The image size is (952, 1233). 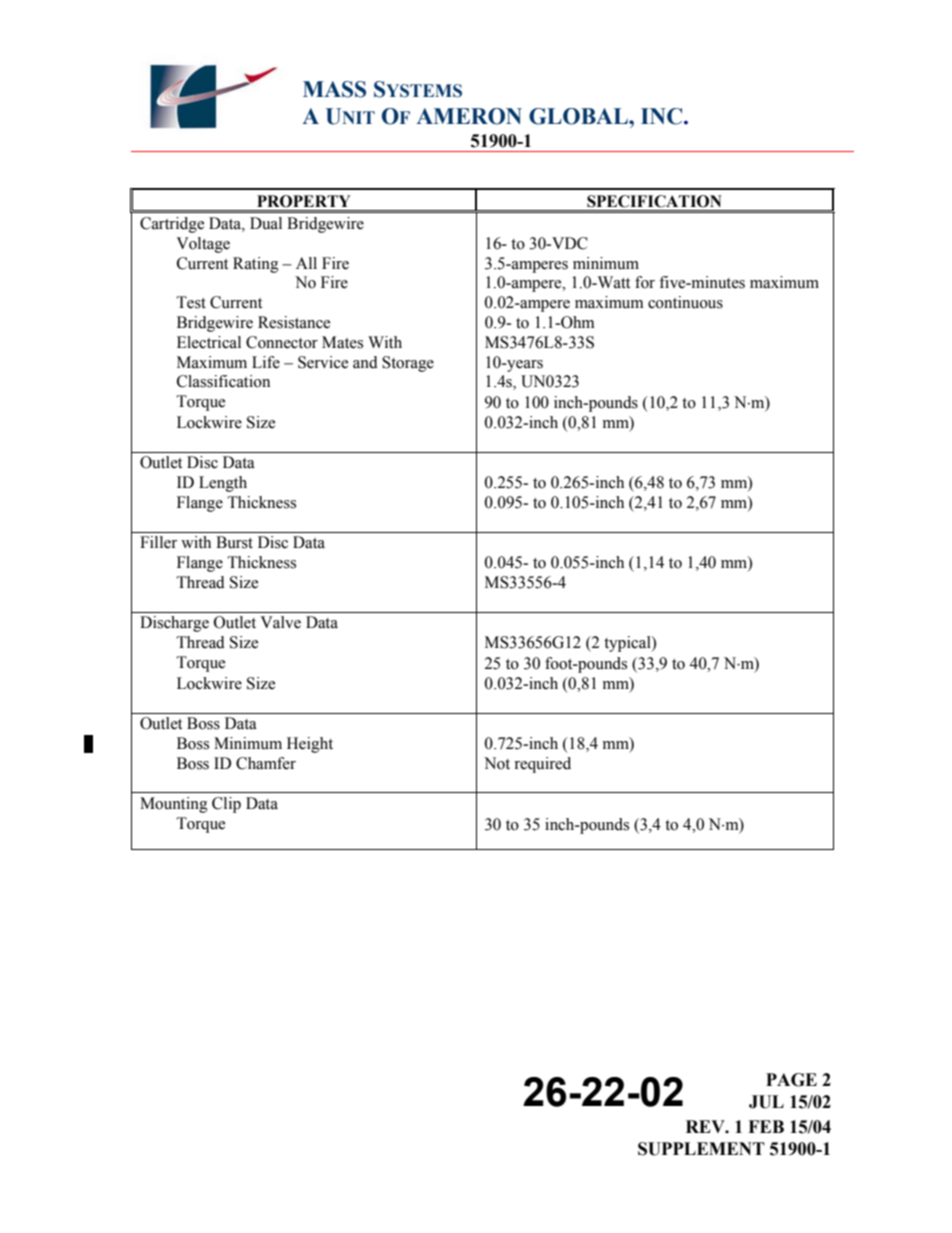 I want to click on Mounting, so click(x=174, y=805).
